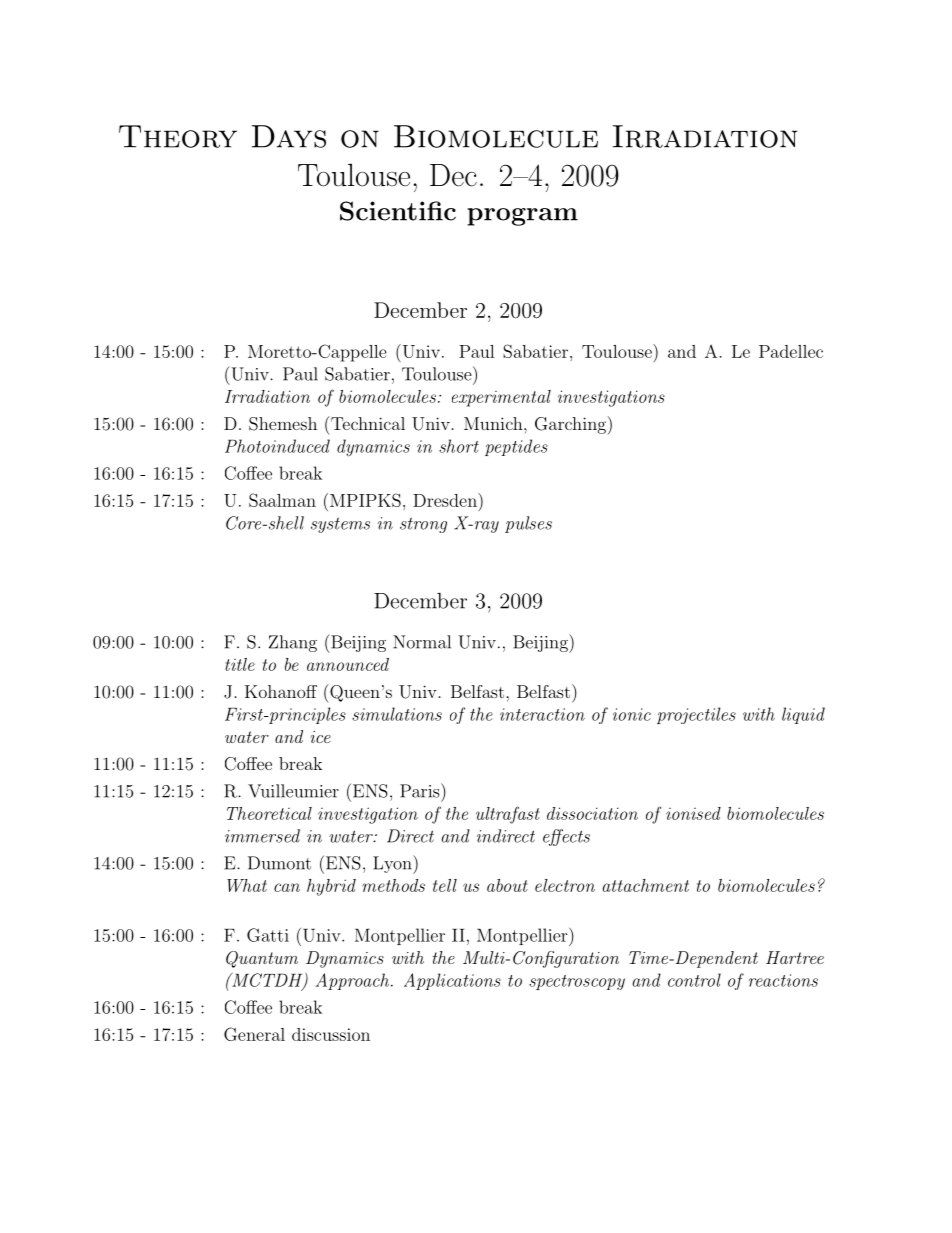 The image size is (952, 1233). Describe the element at coordinates (398, 211) in the document. I see `Scientific` at that location.
